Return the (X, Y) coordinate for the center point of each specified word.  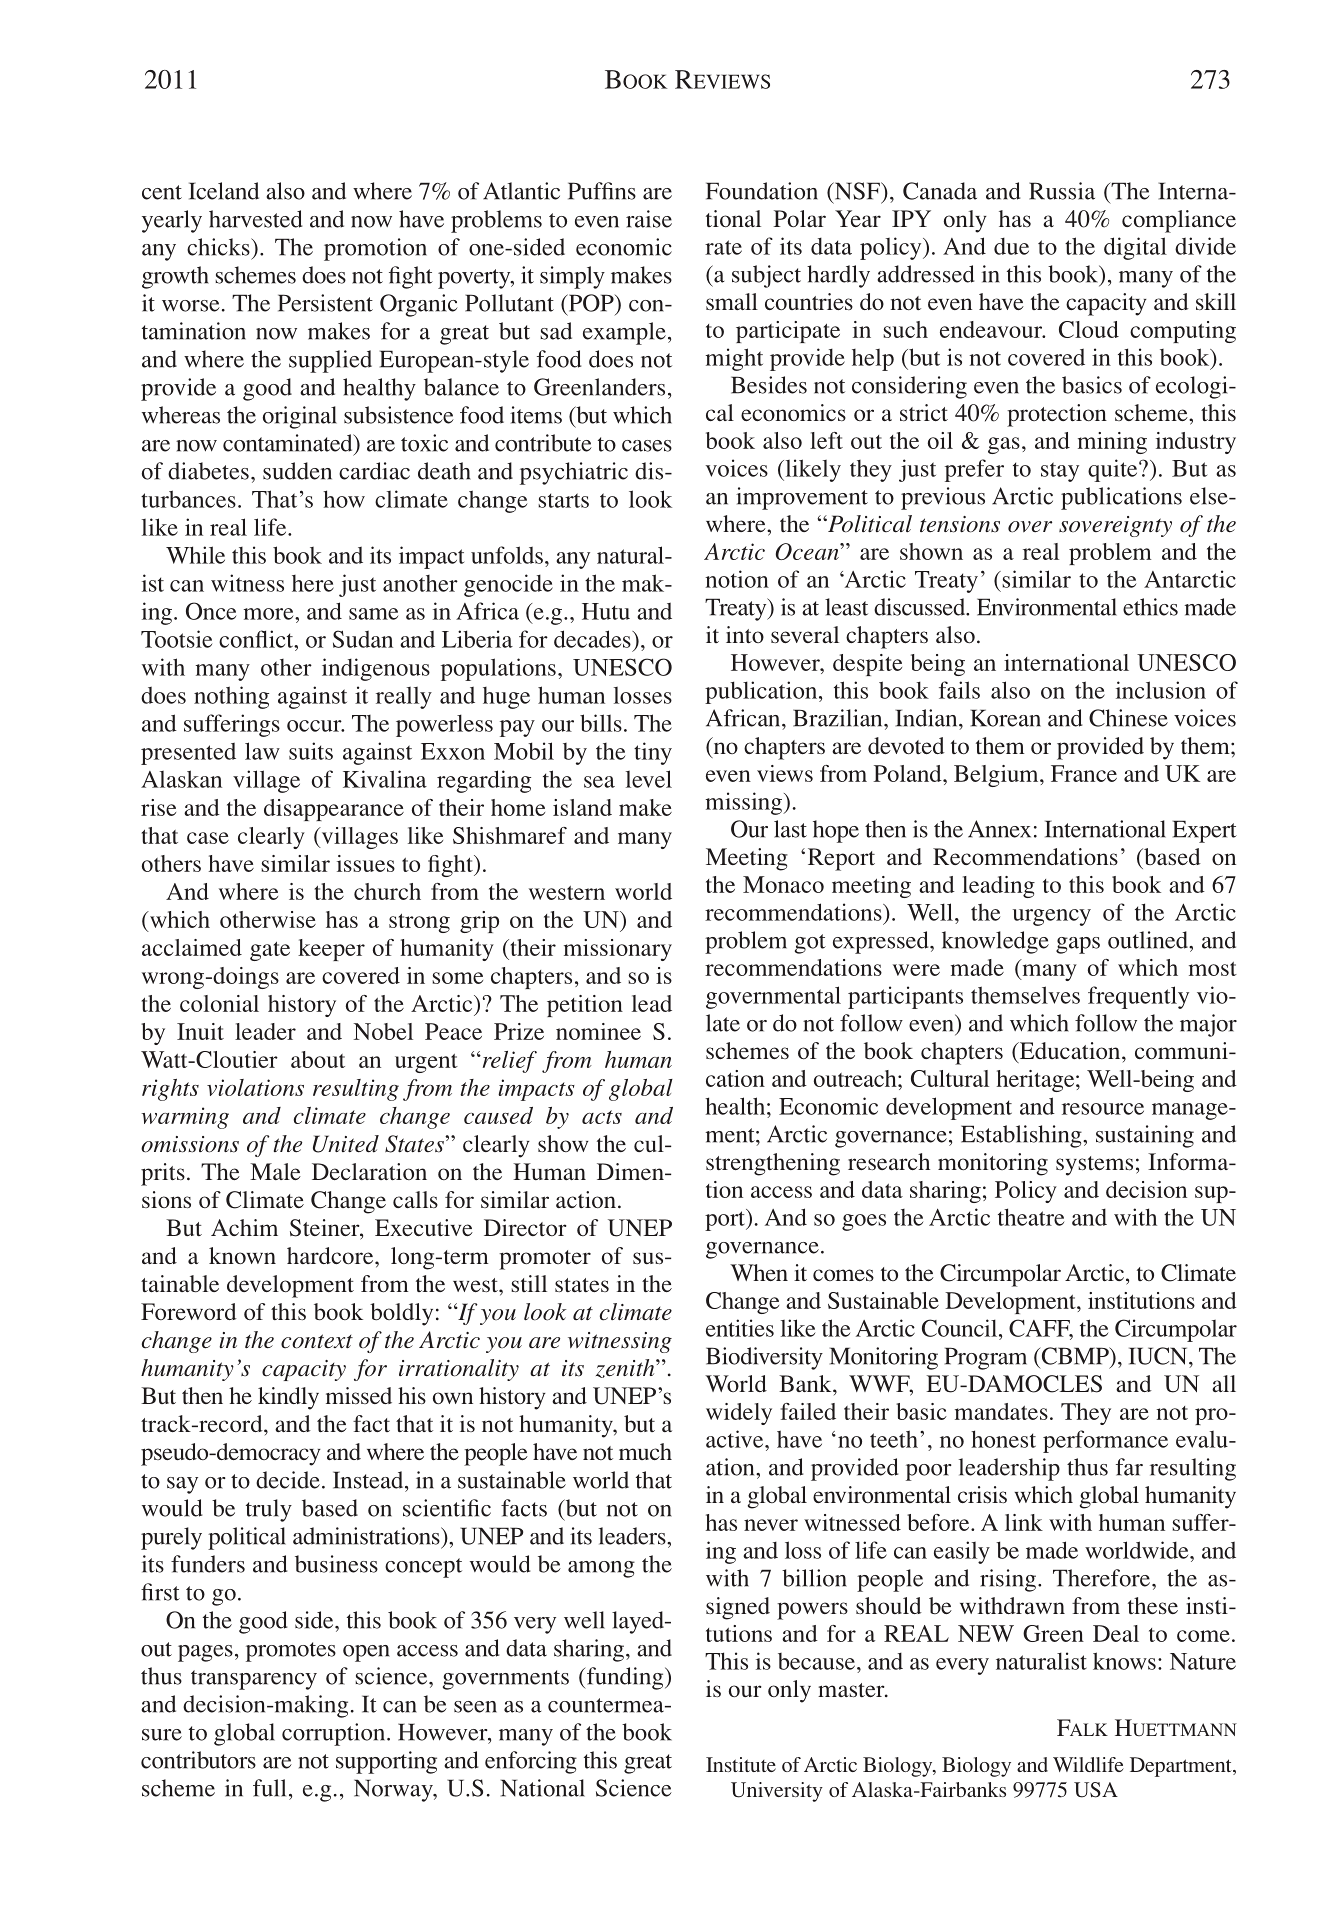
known (242, 1255)
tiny (653, 753)
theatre (1031, 1217)
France (1084, 773)
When (759, 1272)
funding (625, 1678)
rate (723, 247)
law (262, 751)
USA (1096, 1790)
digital (1135, 248)
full (269, 1788)
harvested (255, 219)
